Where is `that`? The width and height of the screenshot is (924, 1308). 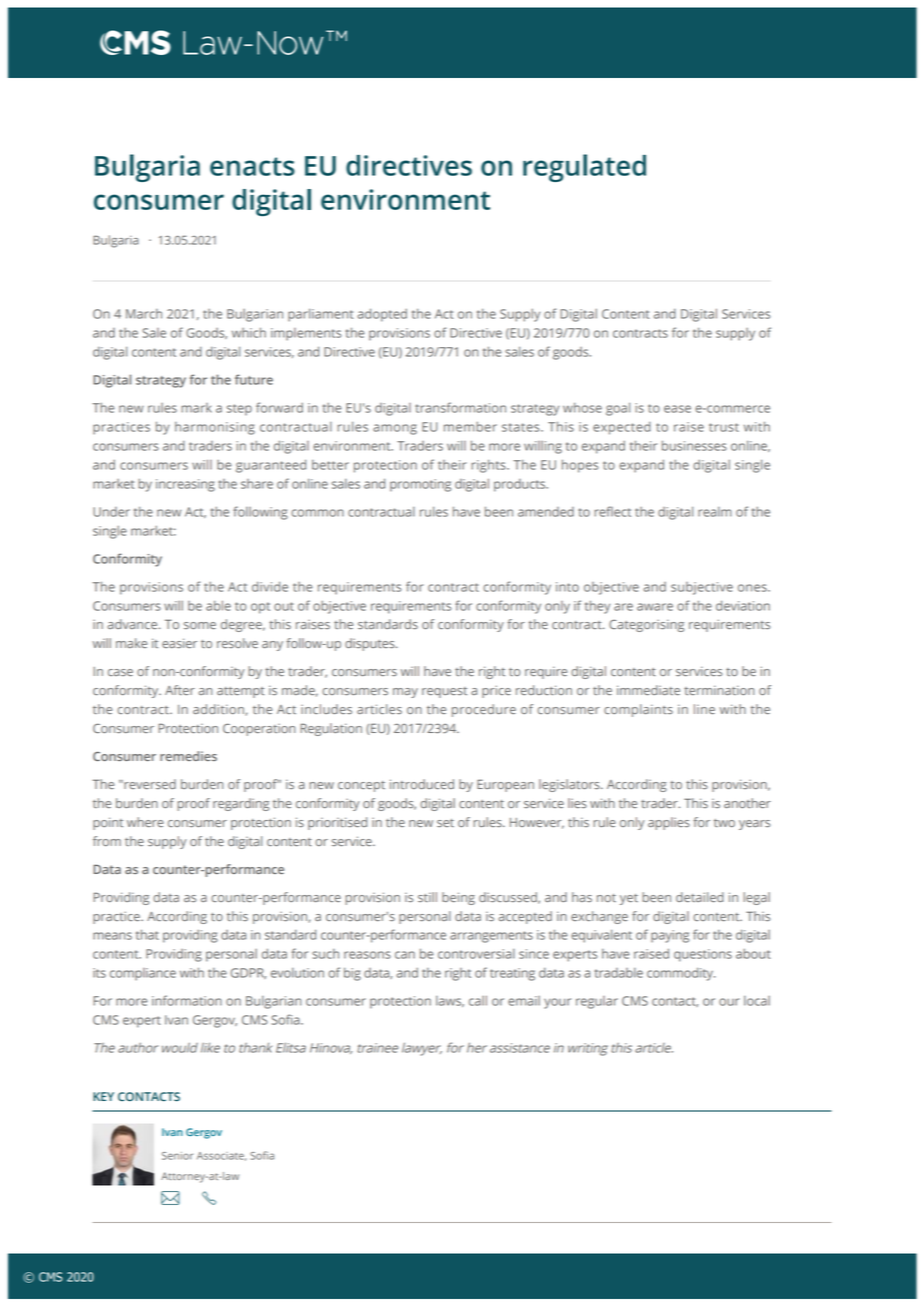
that is located at coordinates (147, 934).
